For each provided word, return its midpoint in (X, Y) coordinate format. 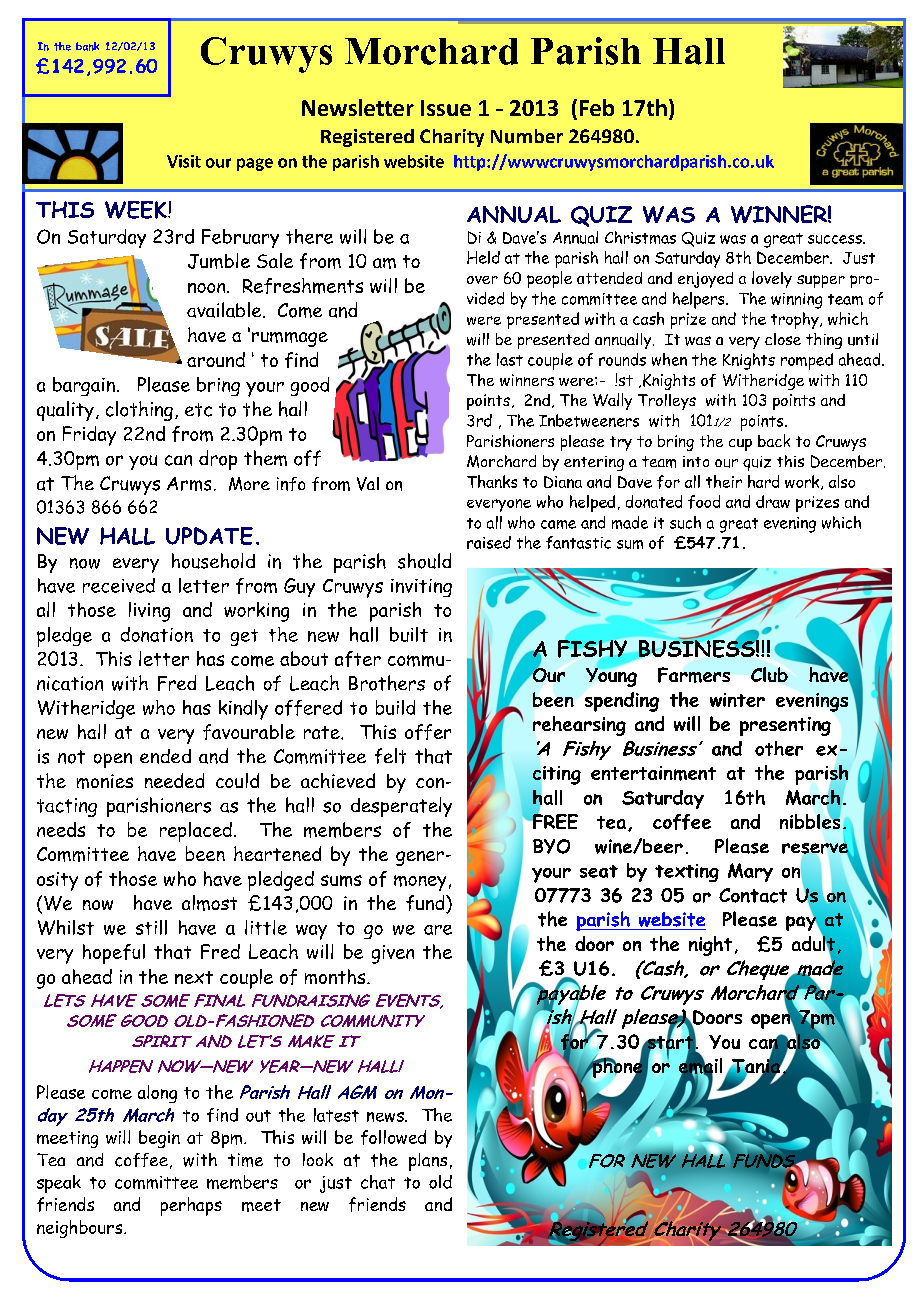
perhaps (191, 1206)
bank (87, 46)
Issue (446, 108)
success (836, 239)
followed (393, 1137)
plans (428, 1162)
